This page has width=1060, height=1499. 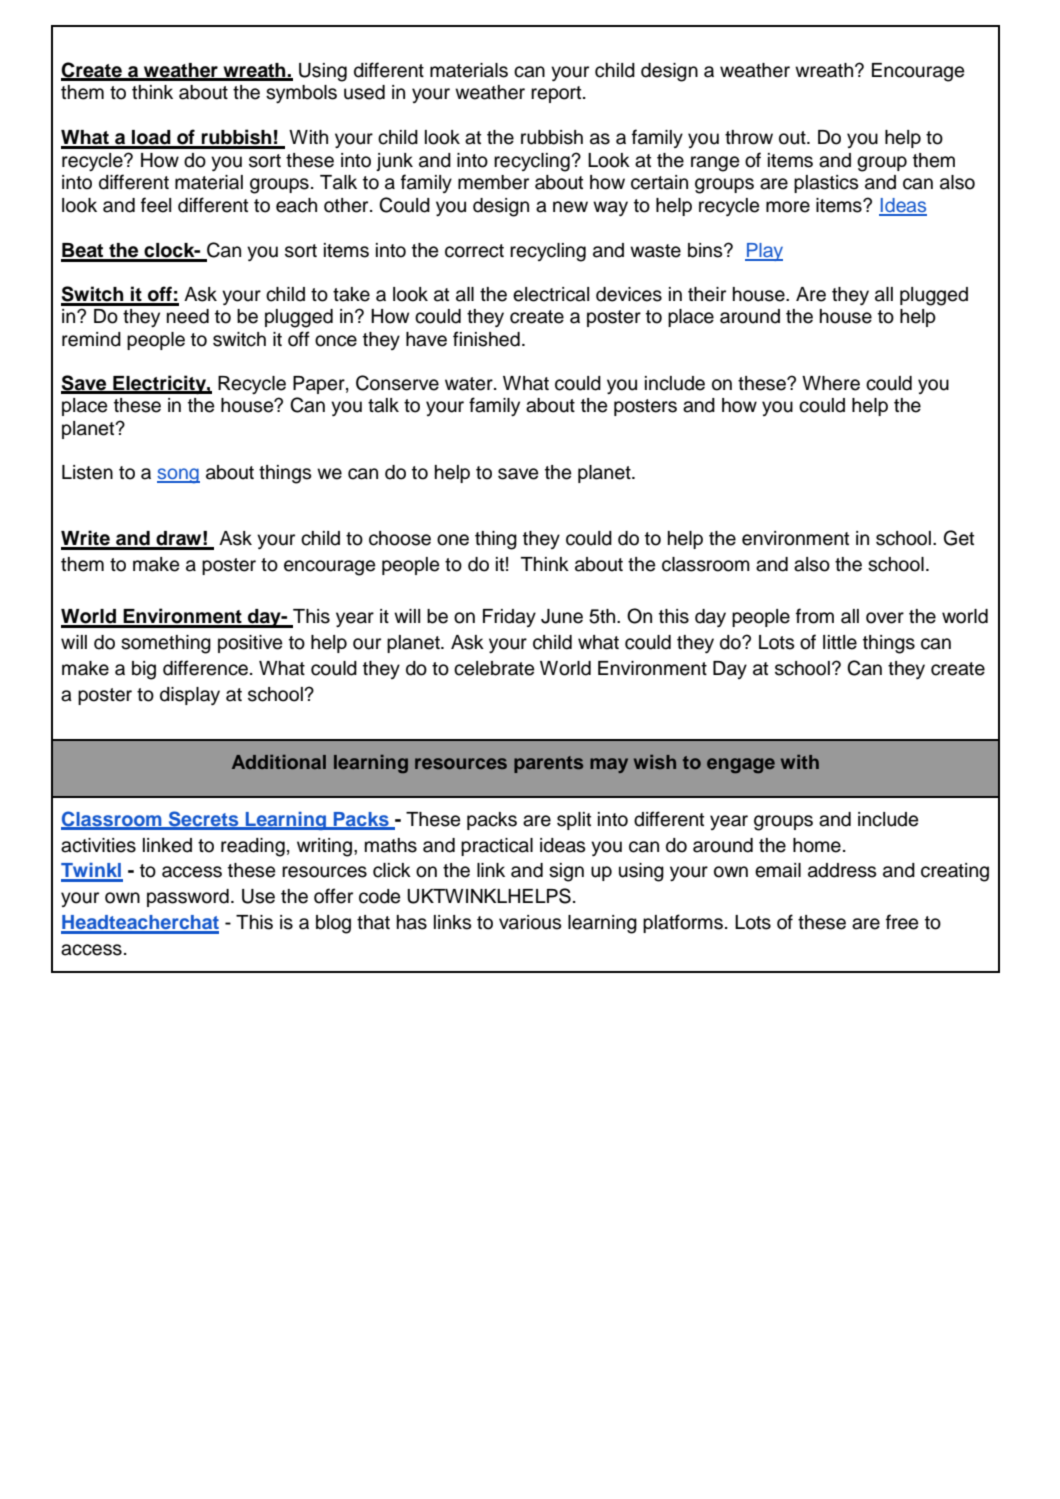 I want to click on symbols, so click(x=301, y=94).
